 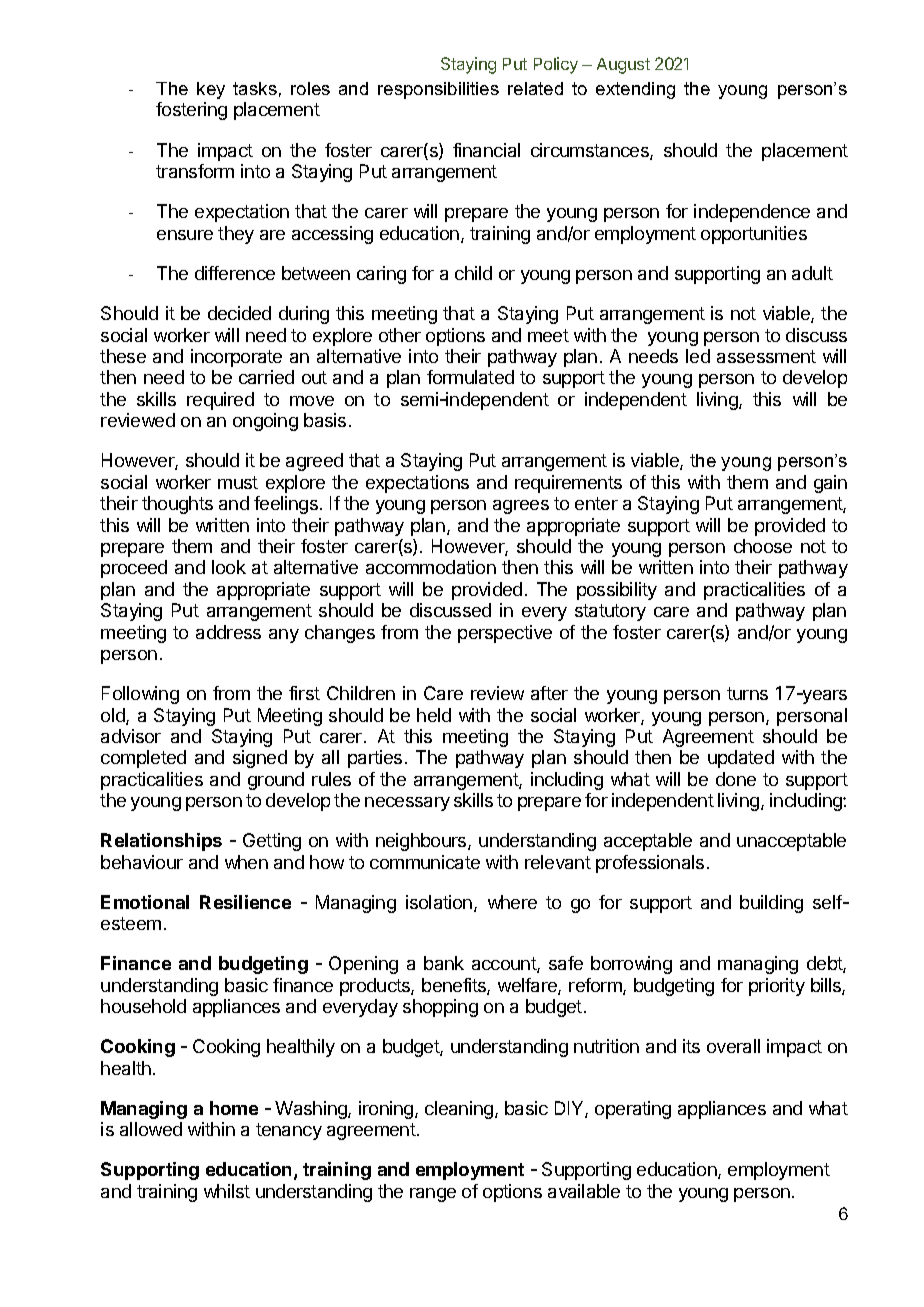 I want to click on responsibilities, so click(x=438, y=90).
